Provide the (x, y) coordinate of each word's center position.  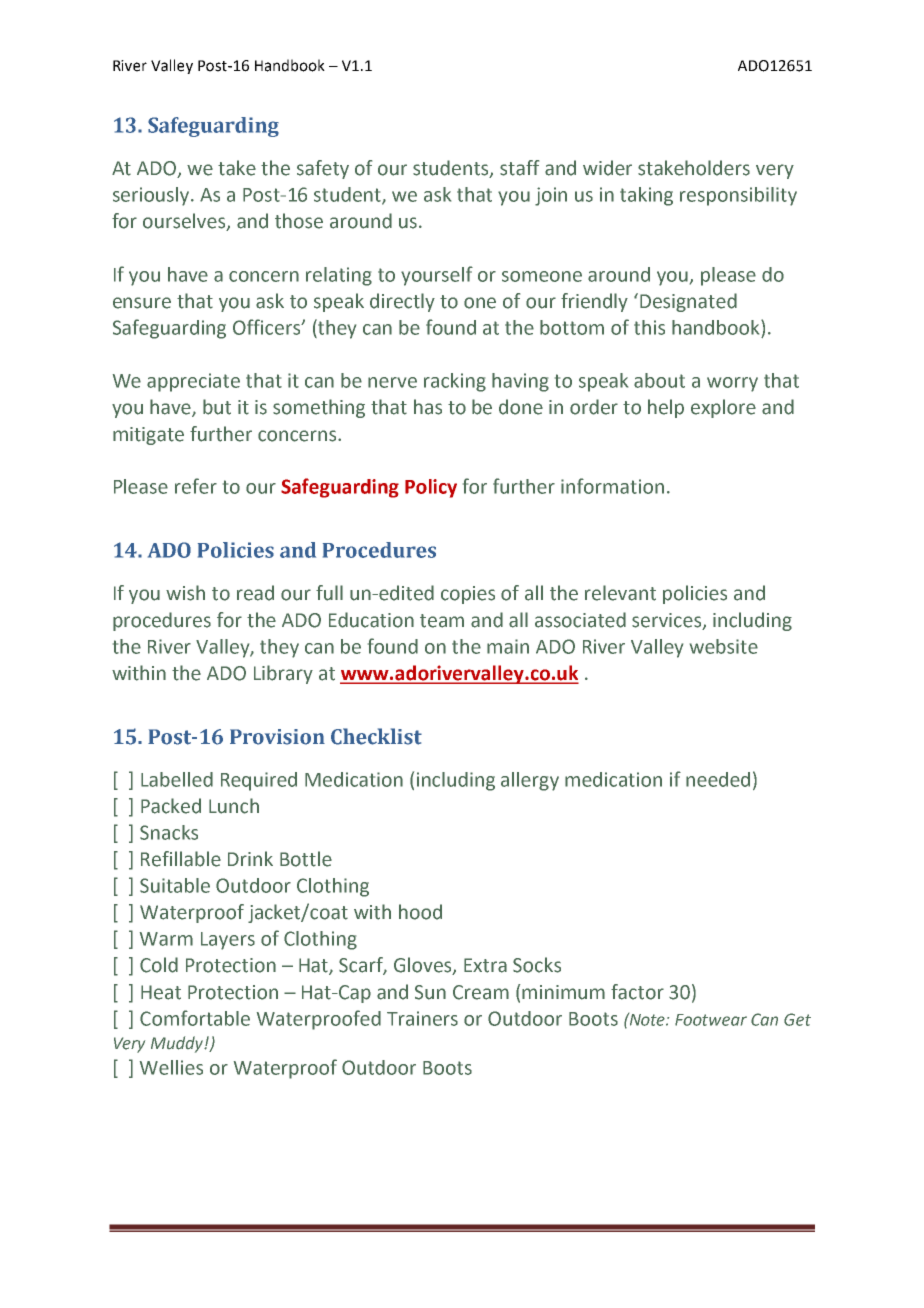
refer (196, 486)
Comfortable (195, 1018)
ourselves (185, 222)
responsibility (738, 196)
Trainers (422, 1018)
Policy (431, 488)
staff (519, 168)
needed (718, 779)
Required (259, 781)
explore (723, 408)
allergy (530, 781)
